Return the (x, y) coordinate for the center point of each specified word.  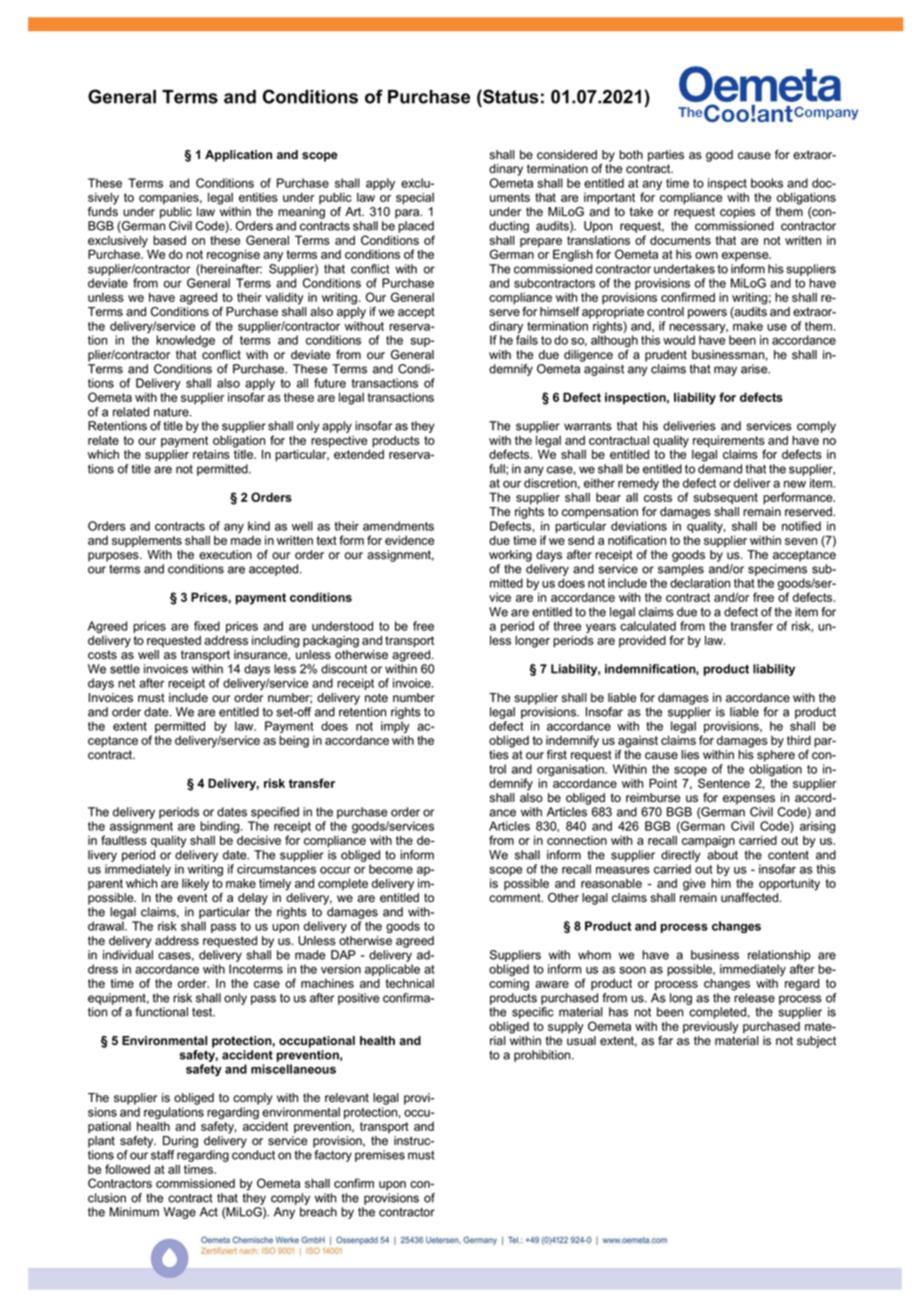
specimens (777, 570)
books (767, 183)
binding (221, 827)
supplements (147, 541)
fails (527, 340)
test (203, 1012)
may (725, 371)
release (754, 998)
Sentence (724, 783)
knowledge (185, 341)
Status (510, 96)
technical (409, 983)
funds (103, 210)
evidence (409, 540)
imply (395, 728)
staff (163, 1155)
